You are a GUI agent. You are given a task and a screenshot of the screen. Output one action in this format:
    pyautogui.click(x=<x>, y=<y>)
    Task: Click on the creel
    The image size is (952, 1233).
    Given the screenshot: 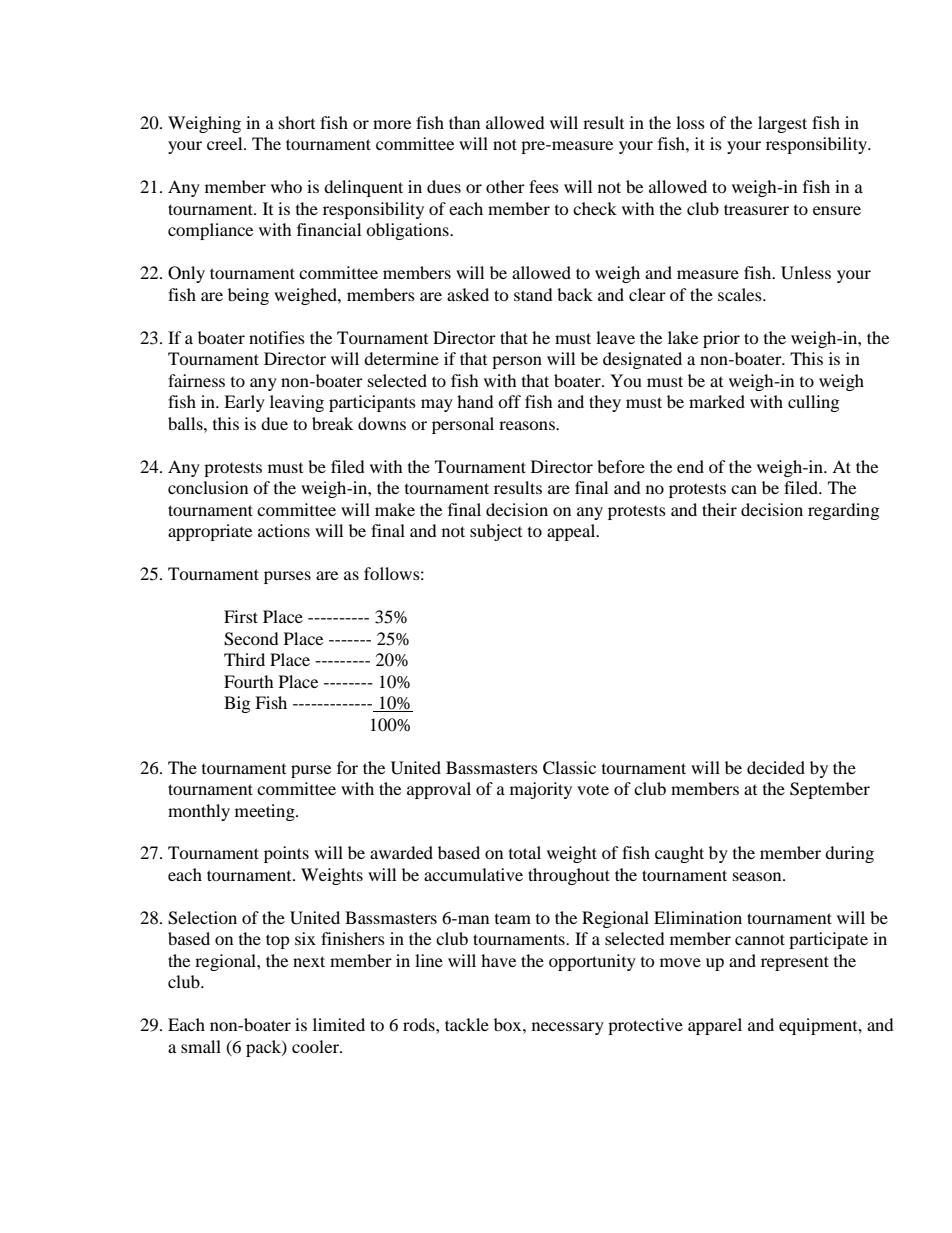 What is the action you would take?
    pyautogui.click(x=226, y=143)
